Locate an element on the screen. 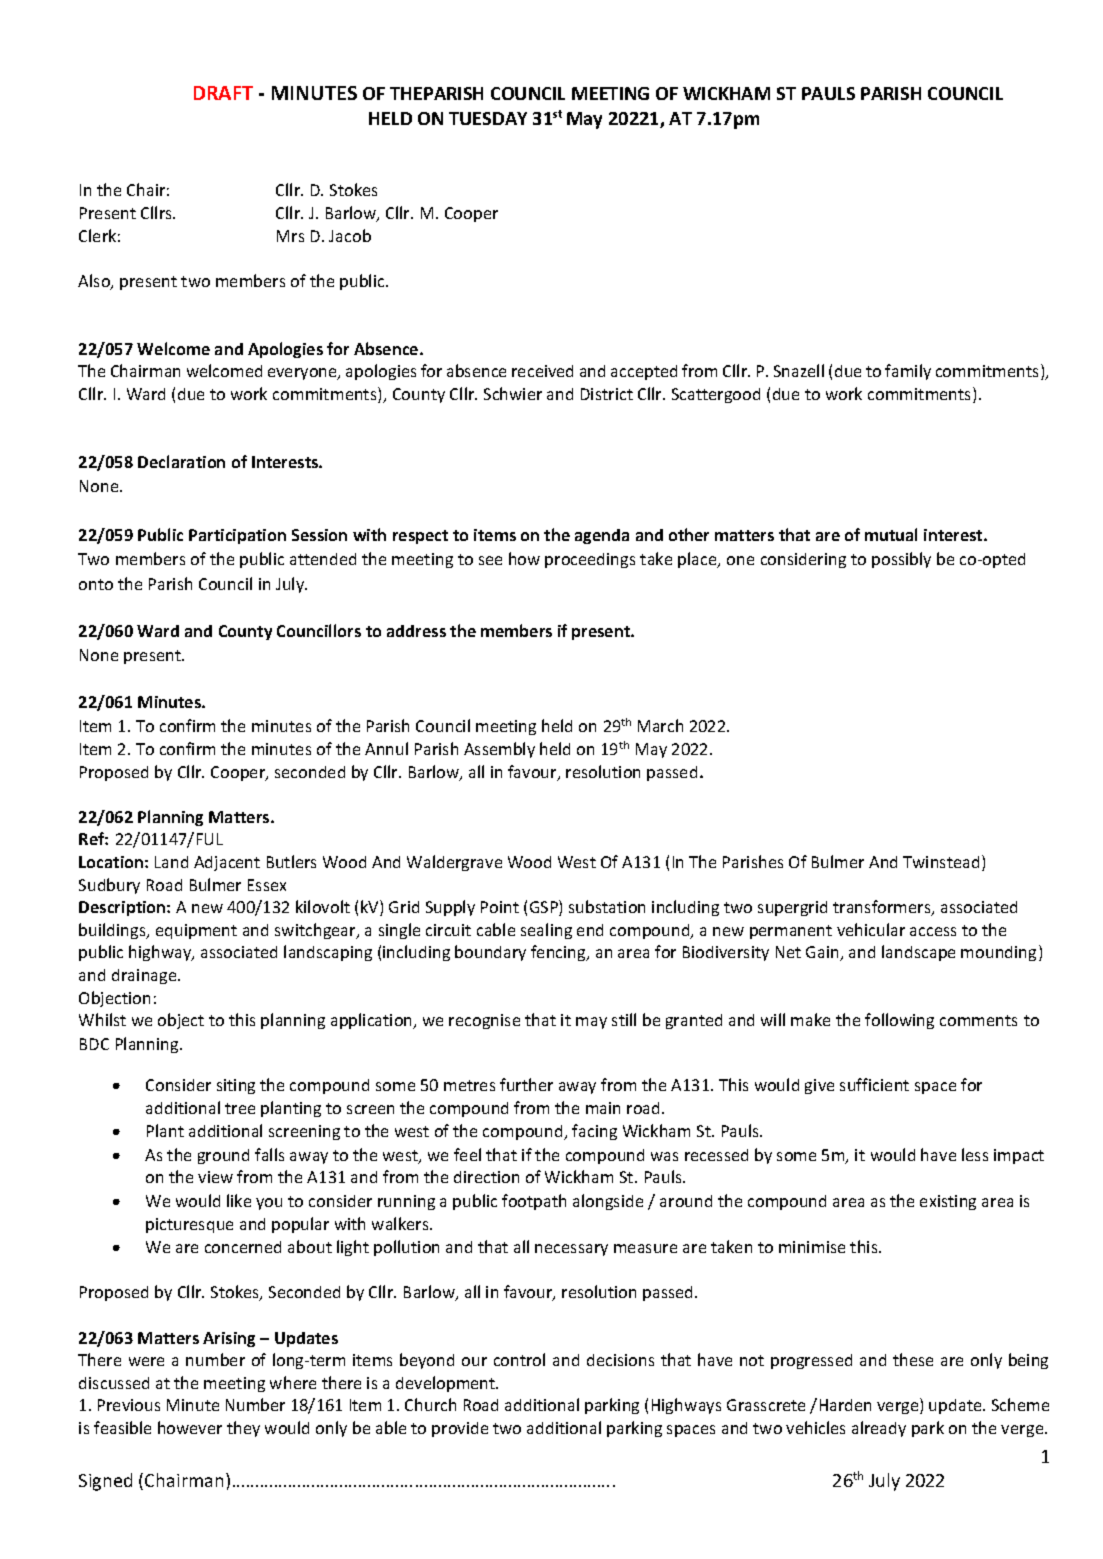 The width and height of the screenshot is (1103, 1559). transformers is located at coordinates (883, 908).
